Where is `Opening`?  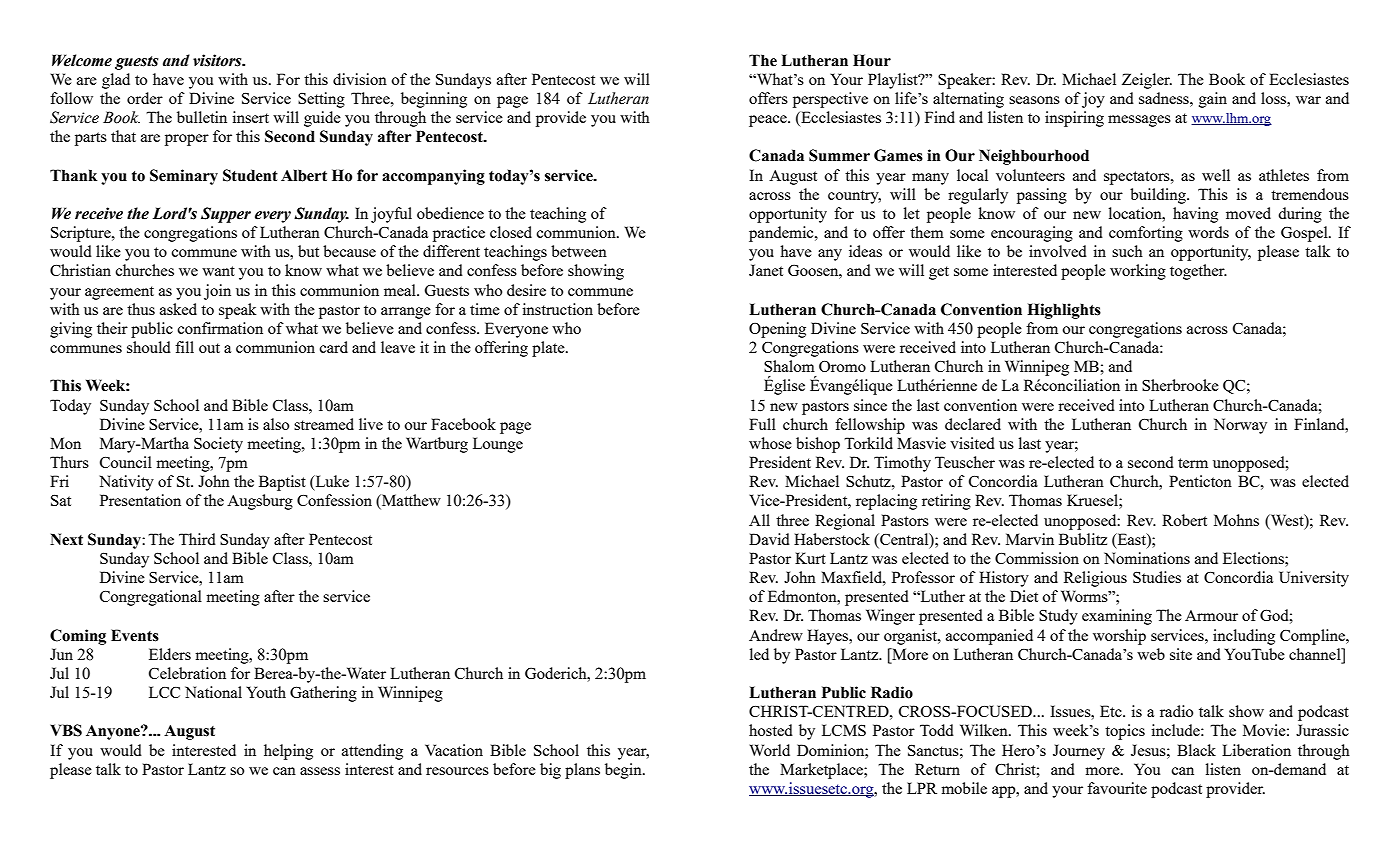 Opening is located at coordinates (777, 330).
